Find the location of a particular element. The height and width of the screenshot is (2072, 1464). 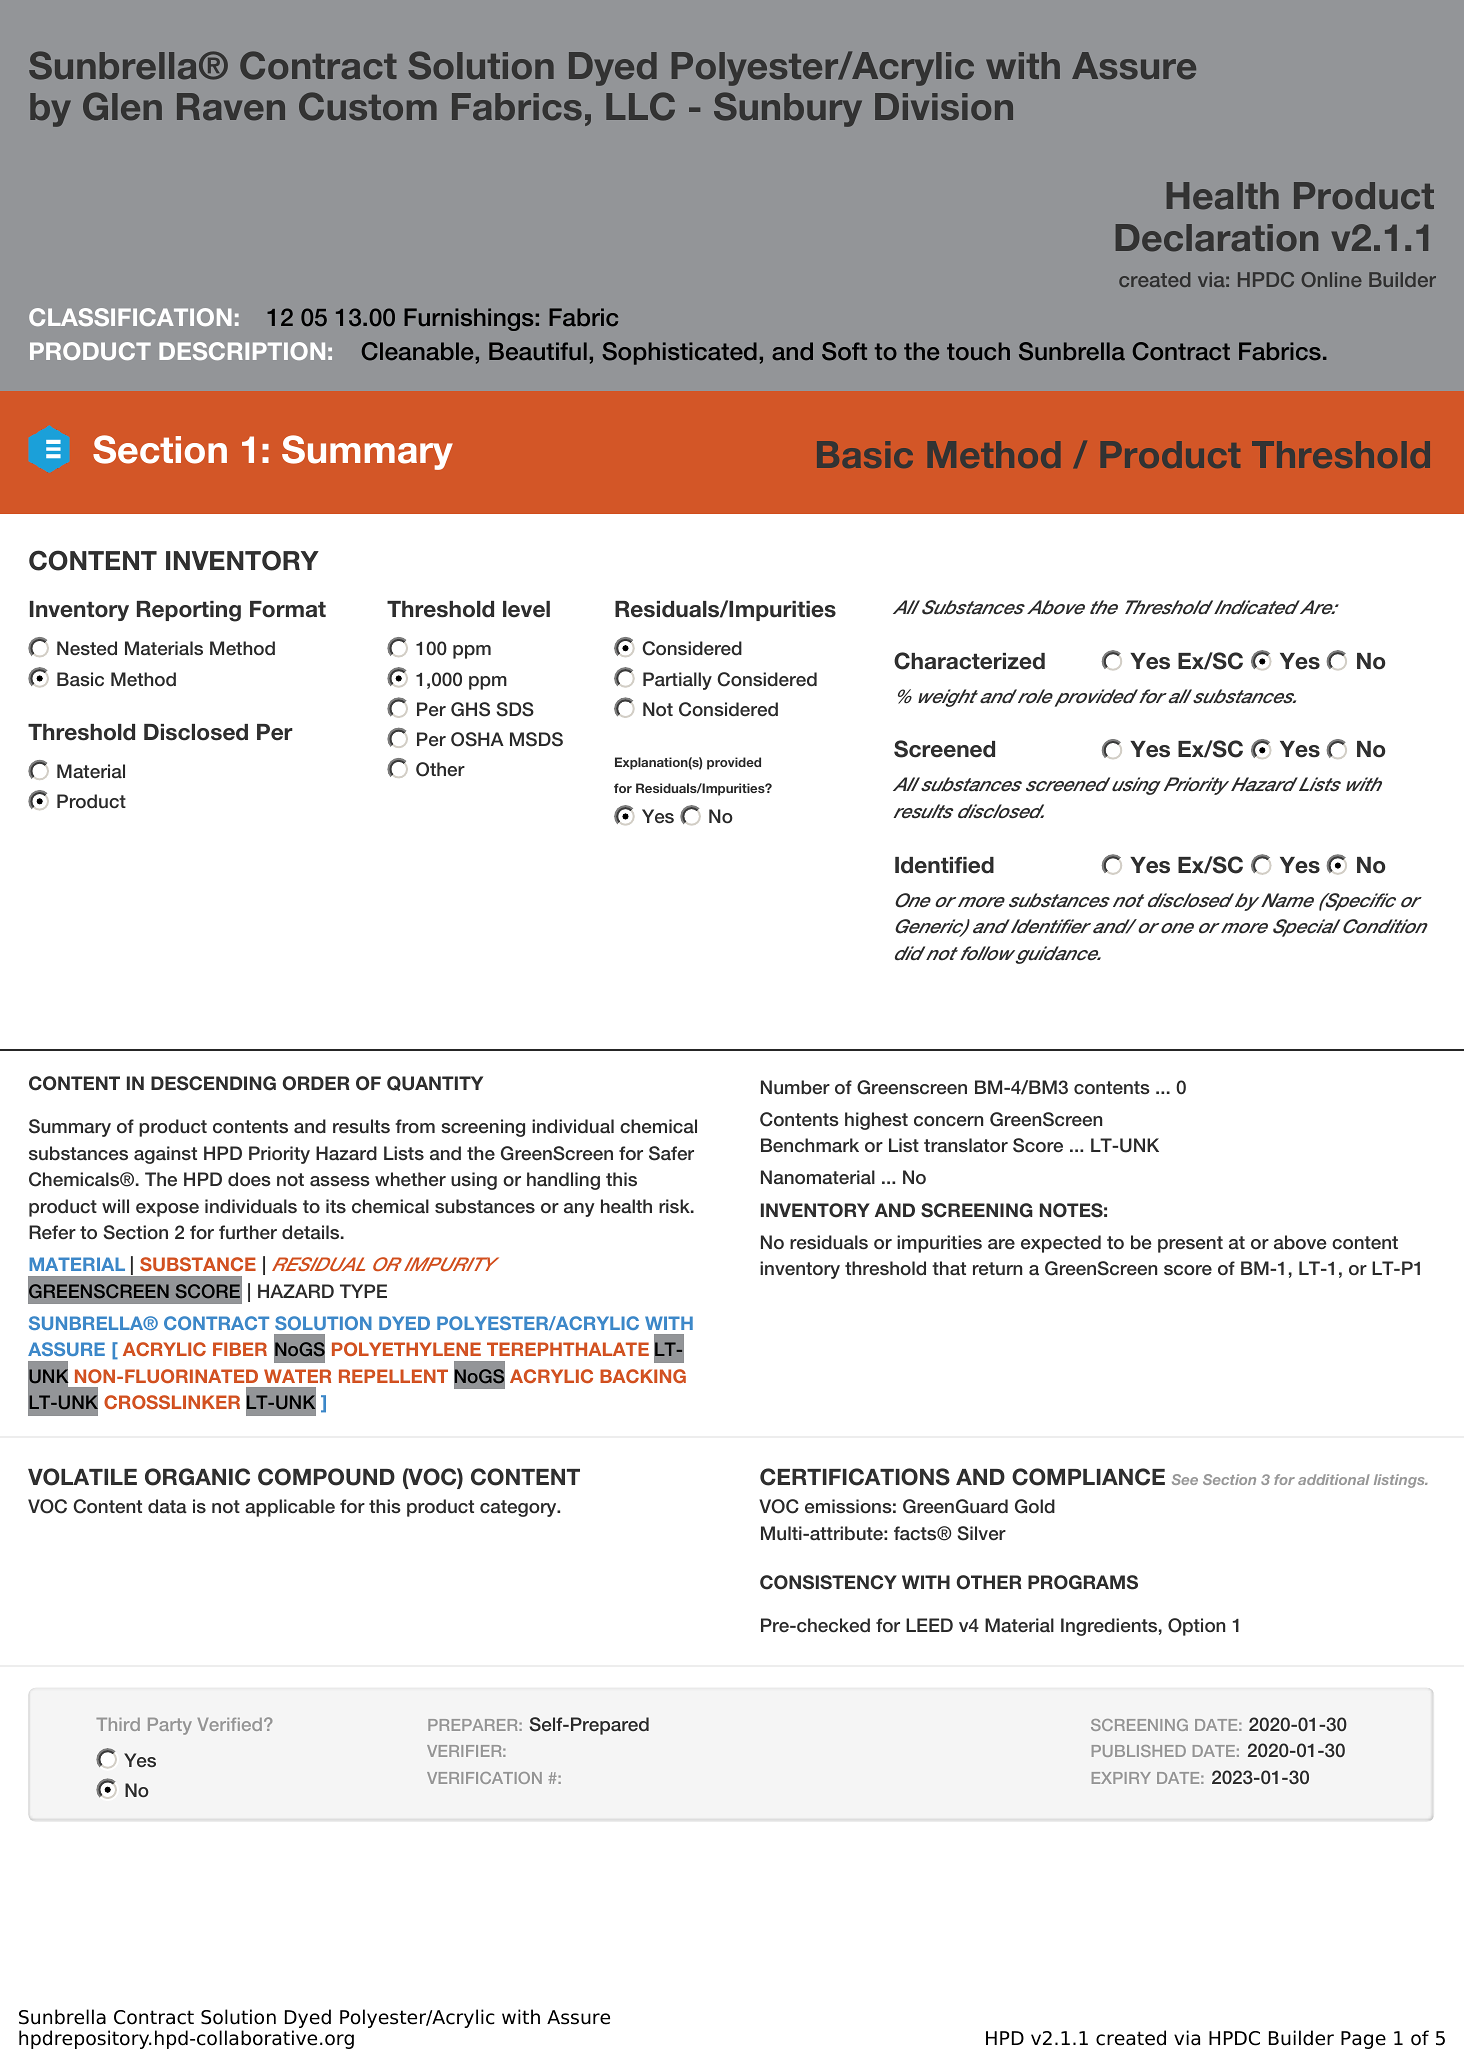

Page is located at coordinates (1363, 2040).
